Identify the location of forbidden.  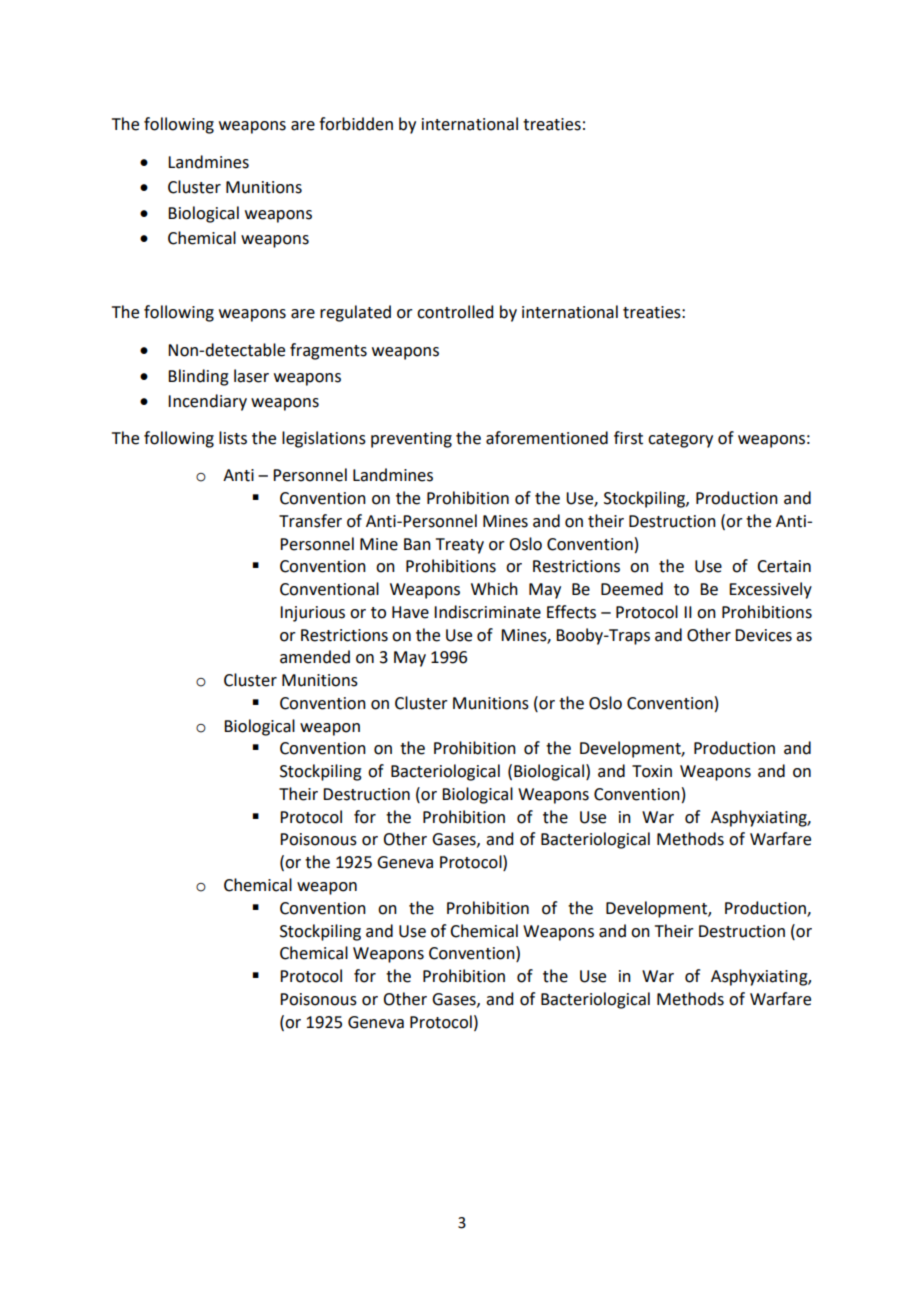
(356, 124).
